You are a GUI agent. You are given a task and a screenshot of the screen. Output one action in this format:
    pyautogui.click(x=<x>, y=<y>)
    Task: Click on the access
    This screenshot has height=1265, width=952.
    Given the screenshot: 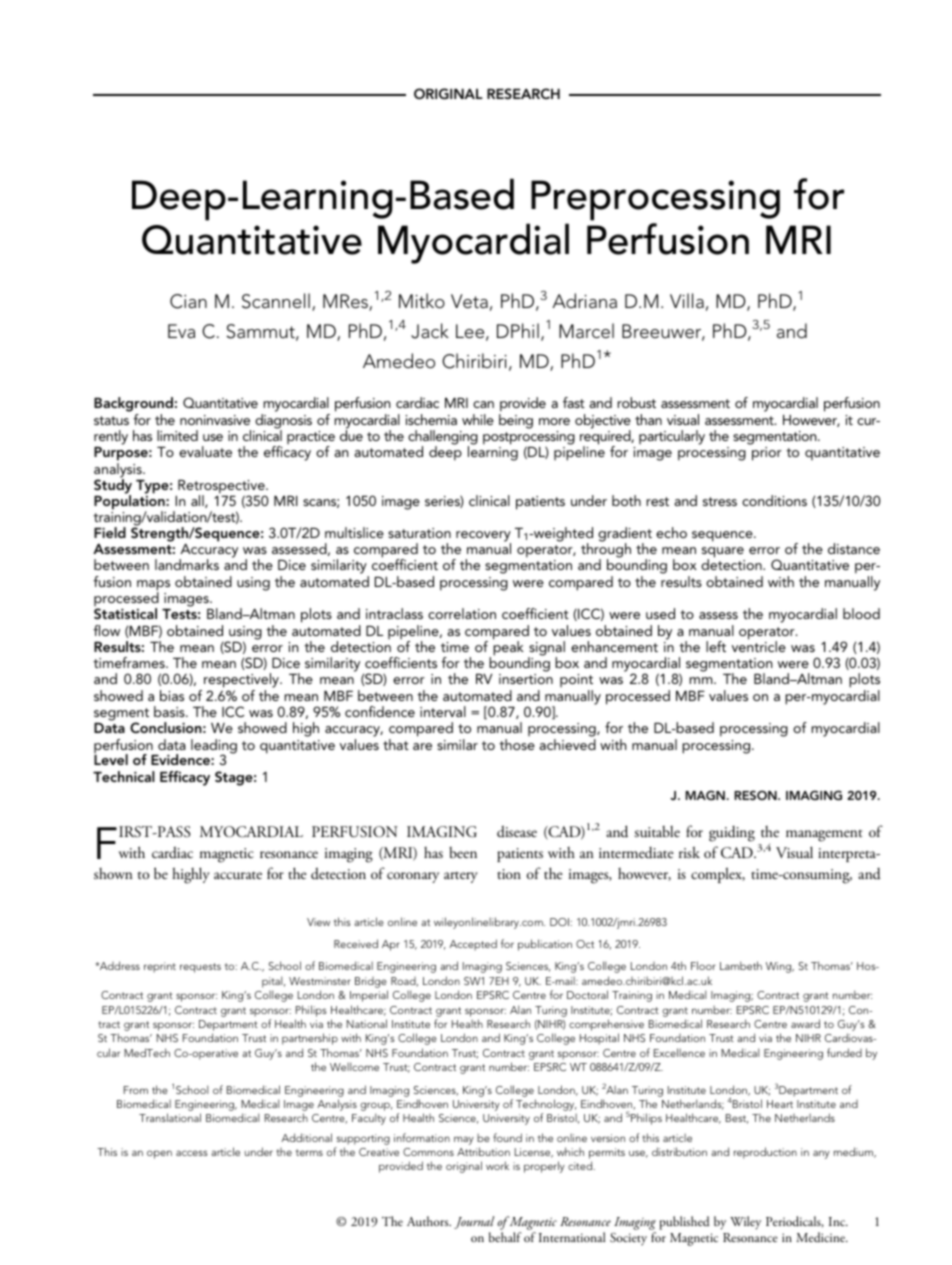 What is the action you would take?
    pyautogui.click(x=192, y=1153)
